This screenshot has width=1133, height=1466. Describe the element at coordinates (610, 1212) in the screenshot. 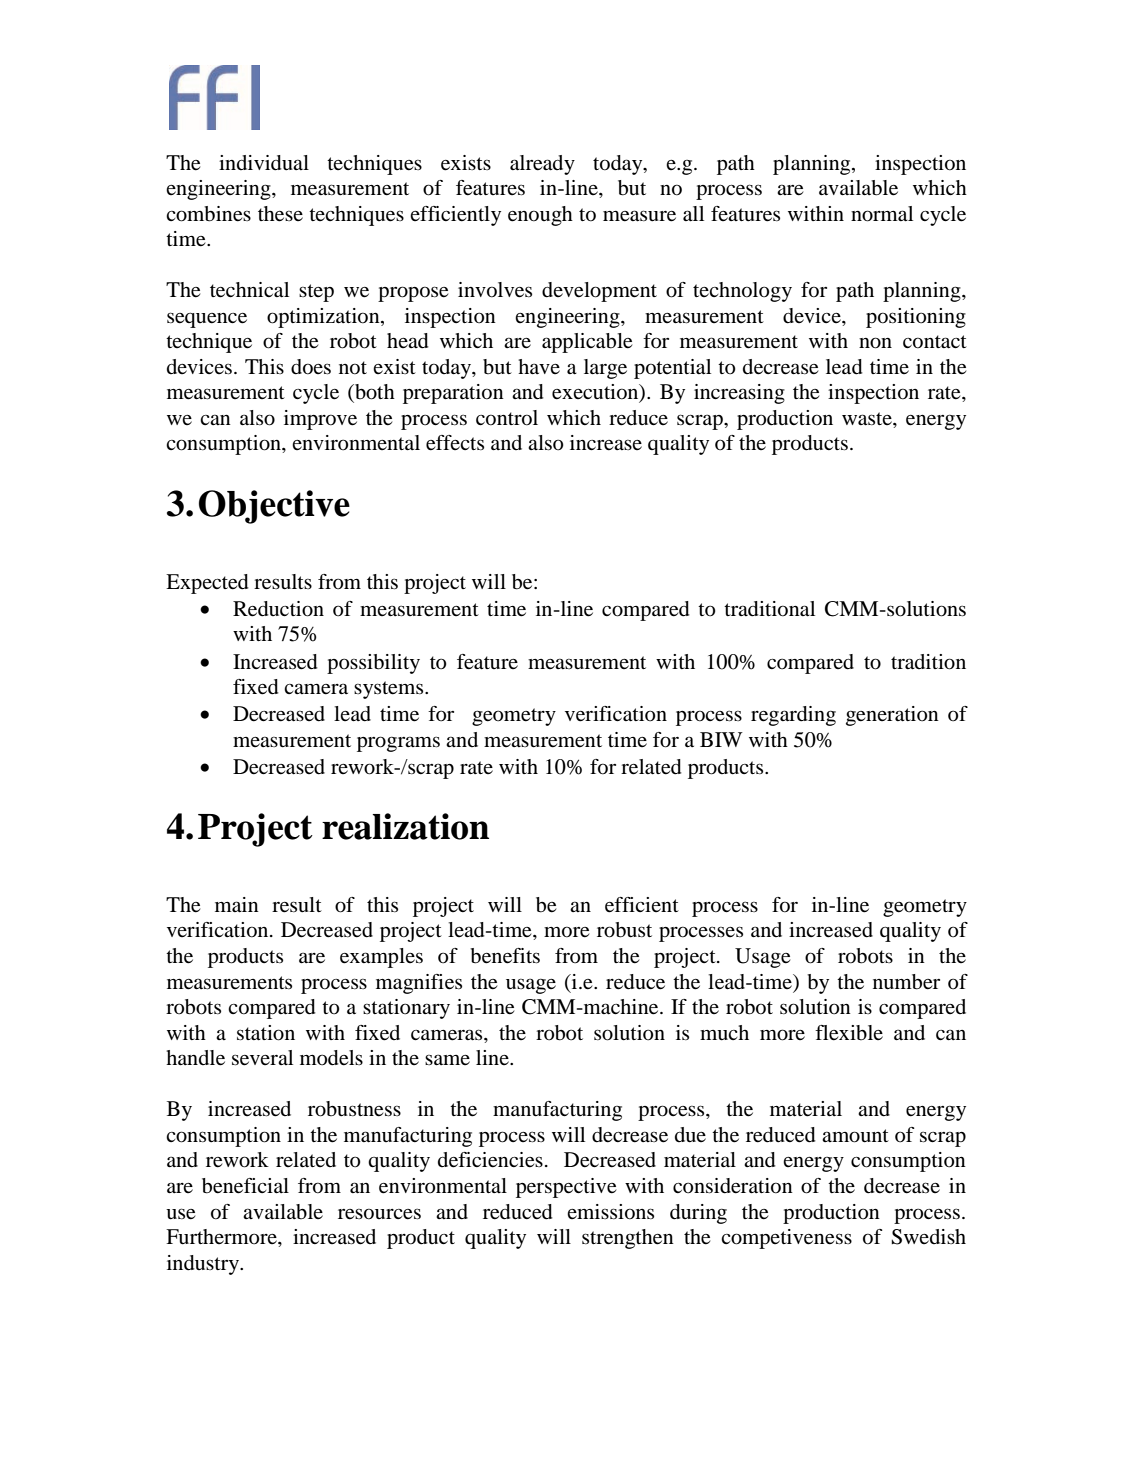

I see `emissions` at that location.
